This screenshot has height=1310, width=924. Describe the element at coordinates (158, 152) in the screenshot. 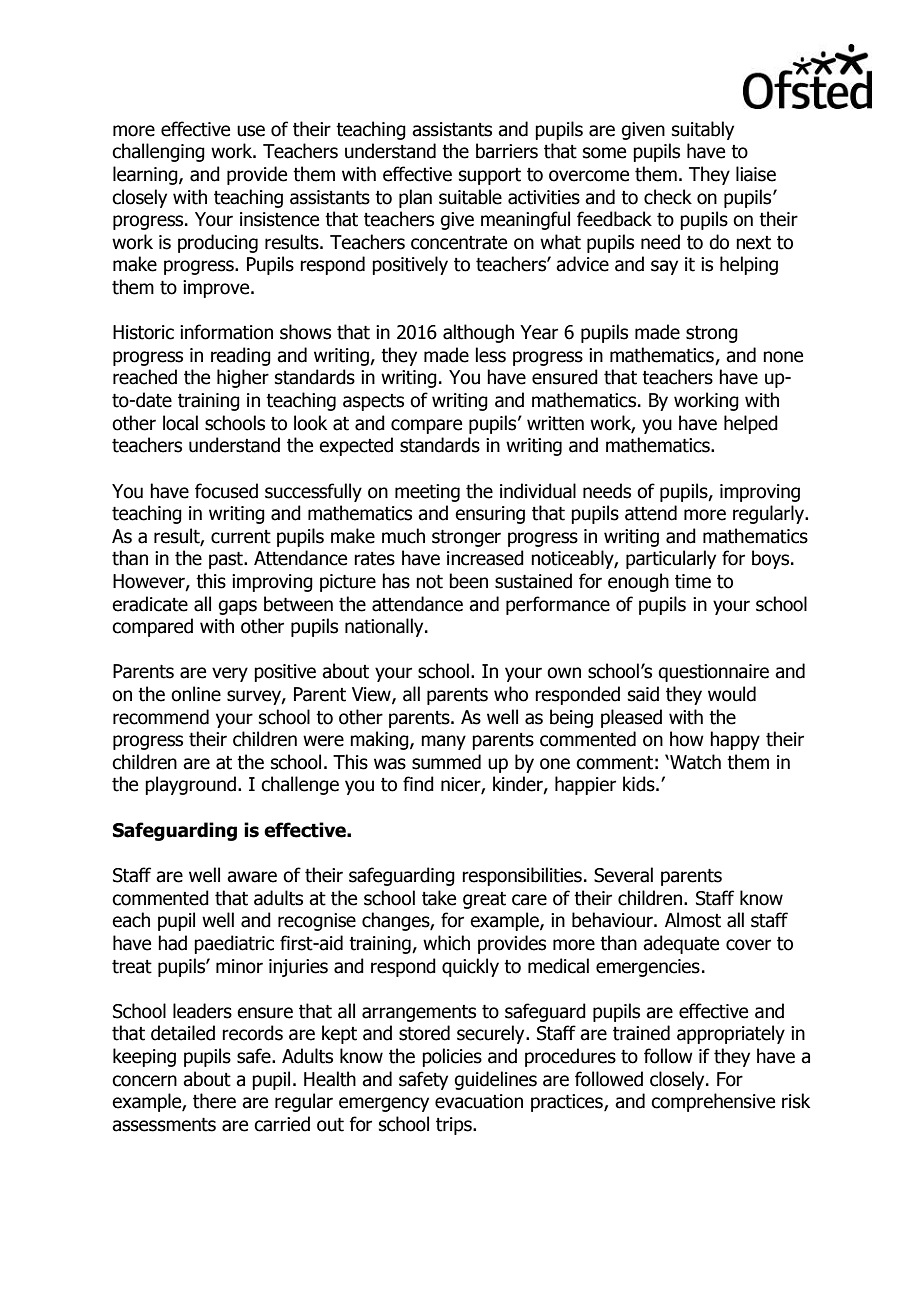

I see `challenging` at that location.
